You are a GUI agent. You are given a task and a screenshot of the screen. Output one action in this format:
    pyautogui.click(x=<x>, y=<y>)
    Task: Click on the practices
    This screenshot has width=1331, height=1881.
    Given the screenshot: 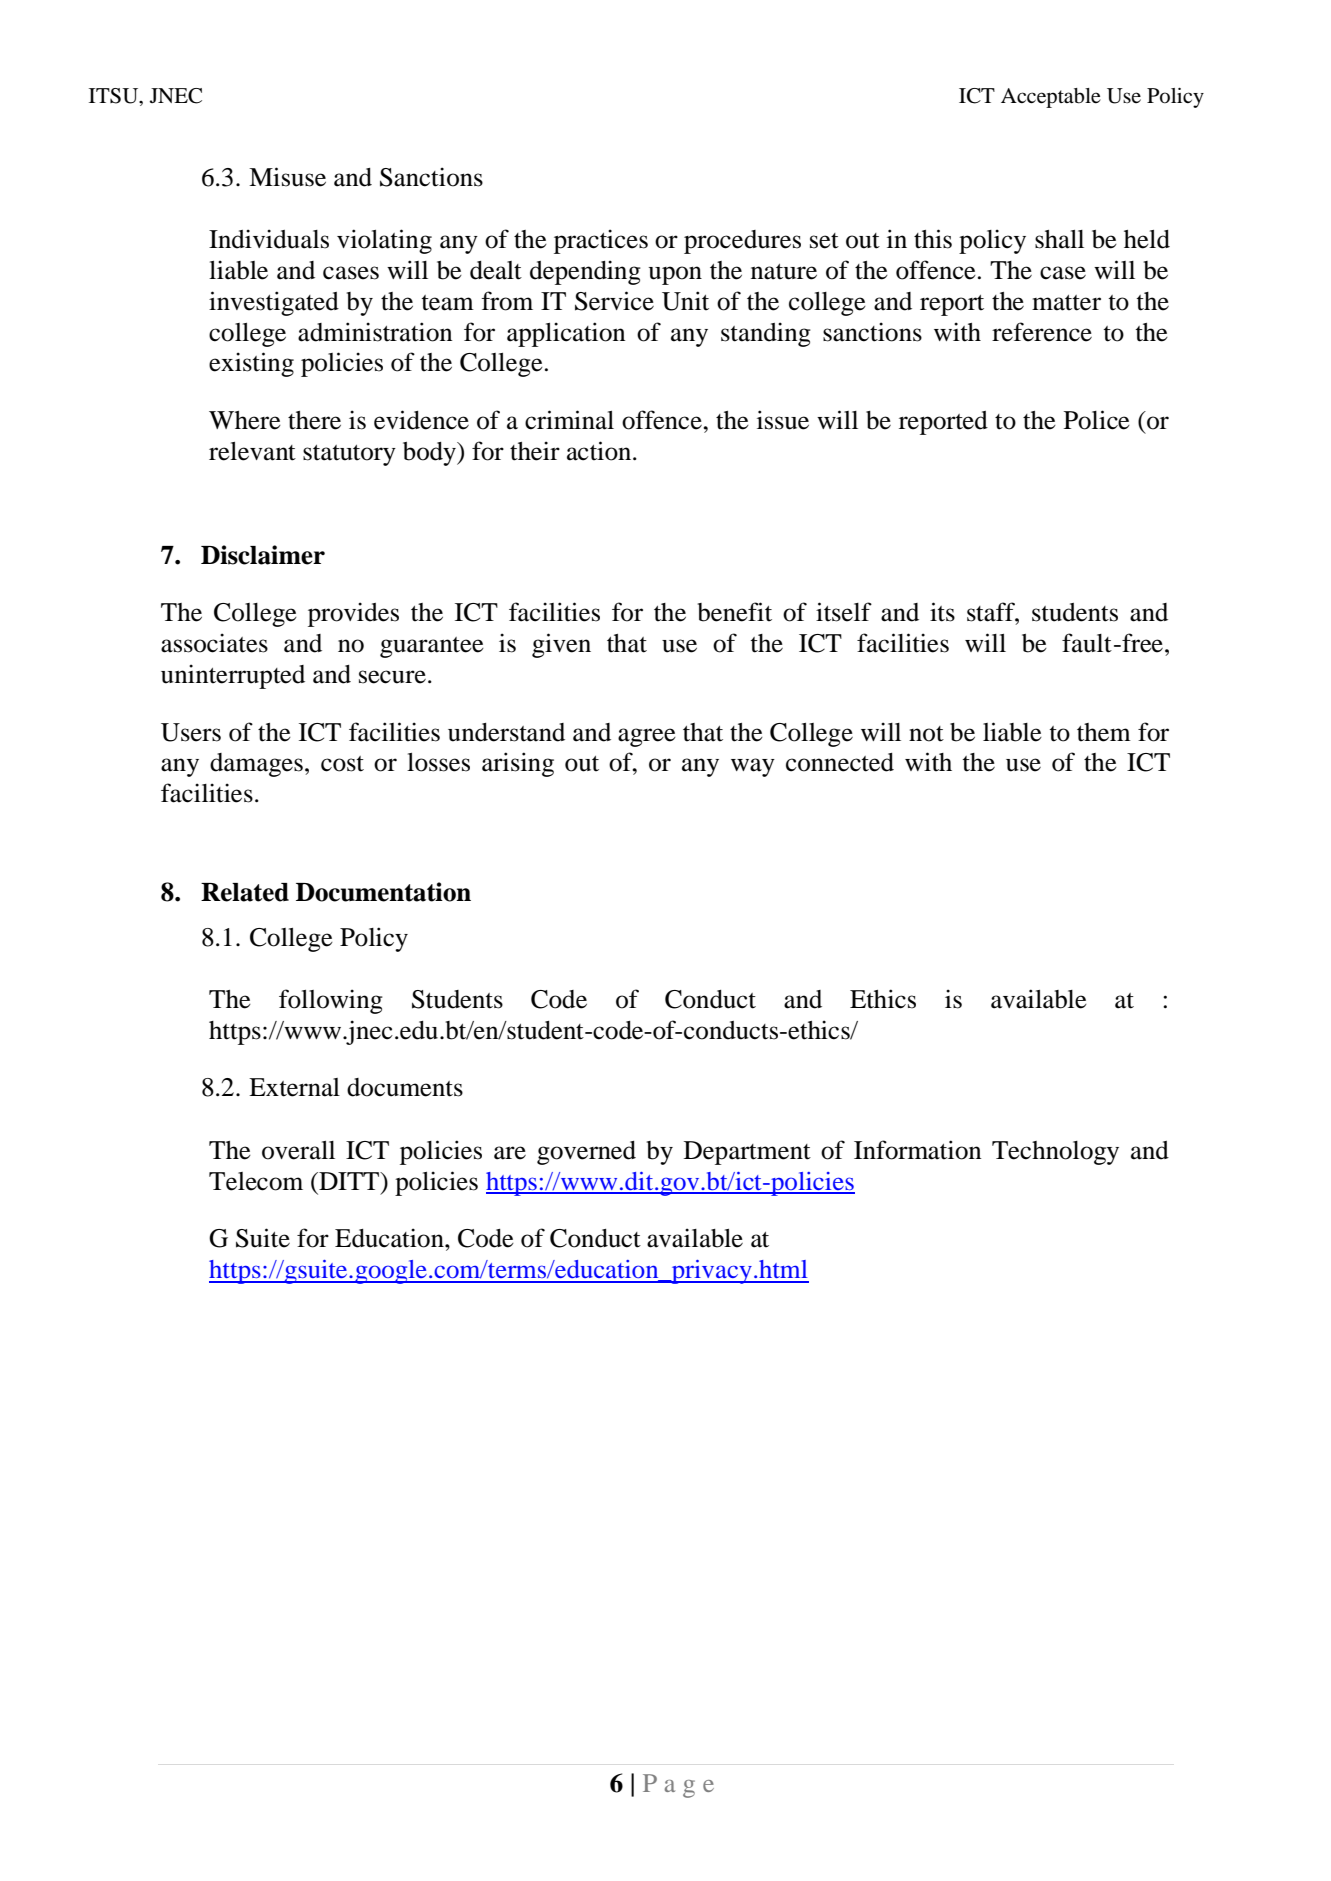 What is the action you would take?
    pyautogui.click(x=601, y=241)
